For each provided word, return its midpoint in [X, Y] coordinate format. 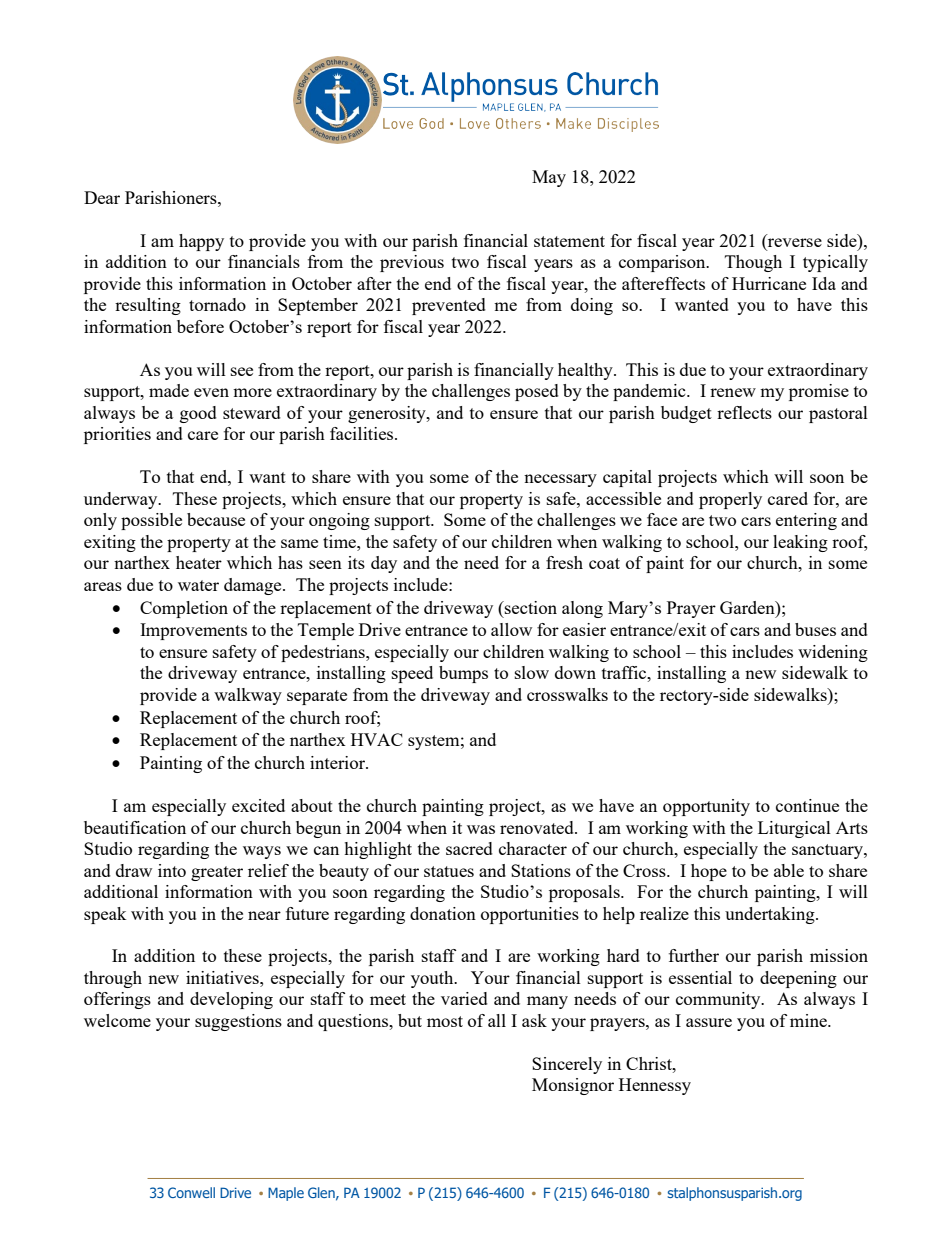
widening [833, 653]
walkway [248, 696]
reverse [794, 244]
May [549, 178]
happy [201, 242]
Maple [286, 1194]
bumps [463, 674]
